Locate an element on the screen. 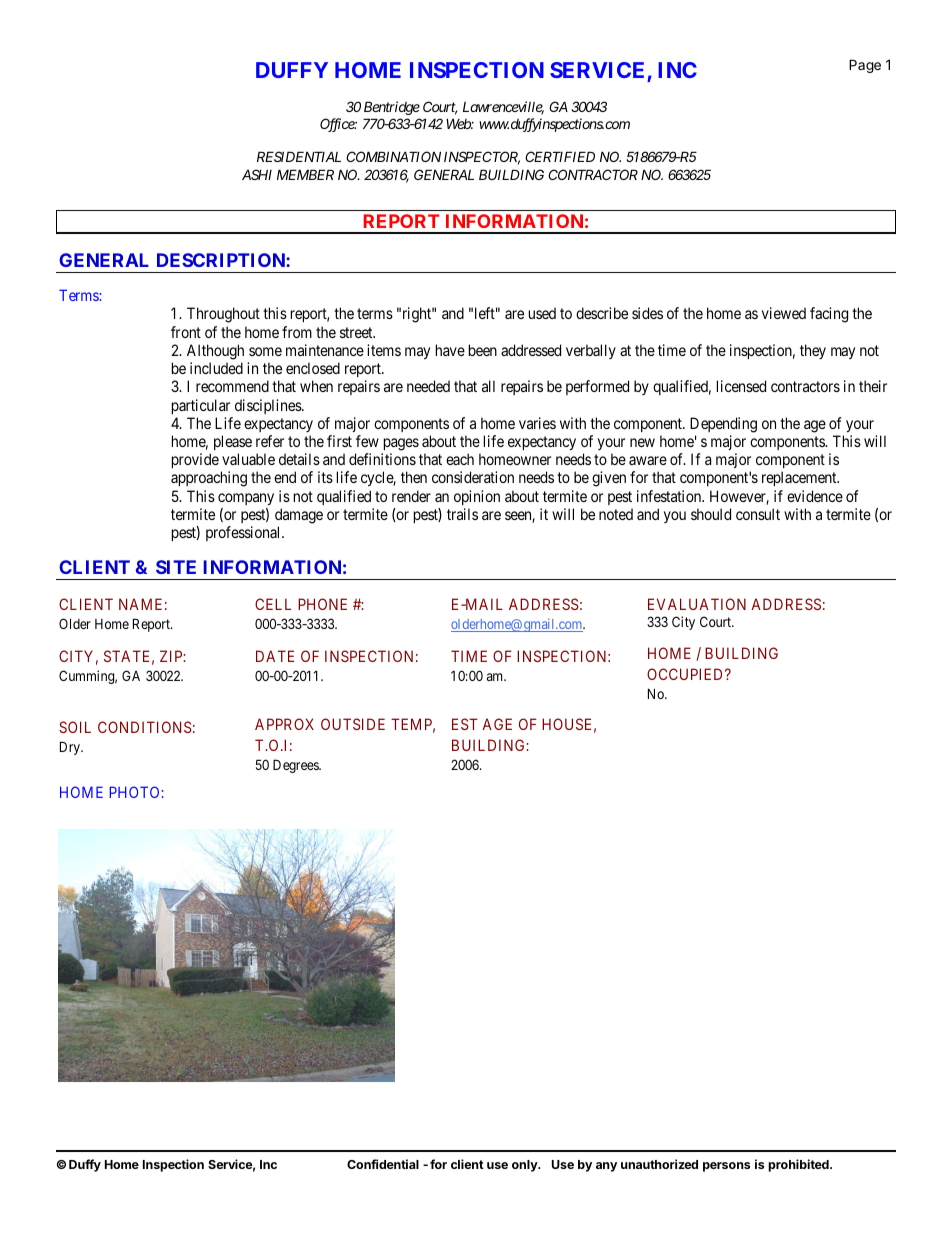 The height and width of the screenshot is (1233, 952). viewed is located at coordinates (784, 313).
